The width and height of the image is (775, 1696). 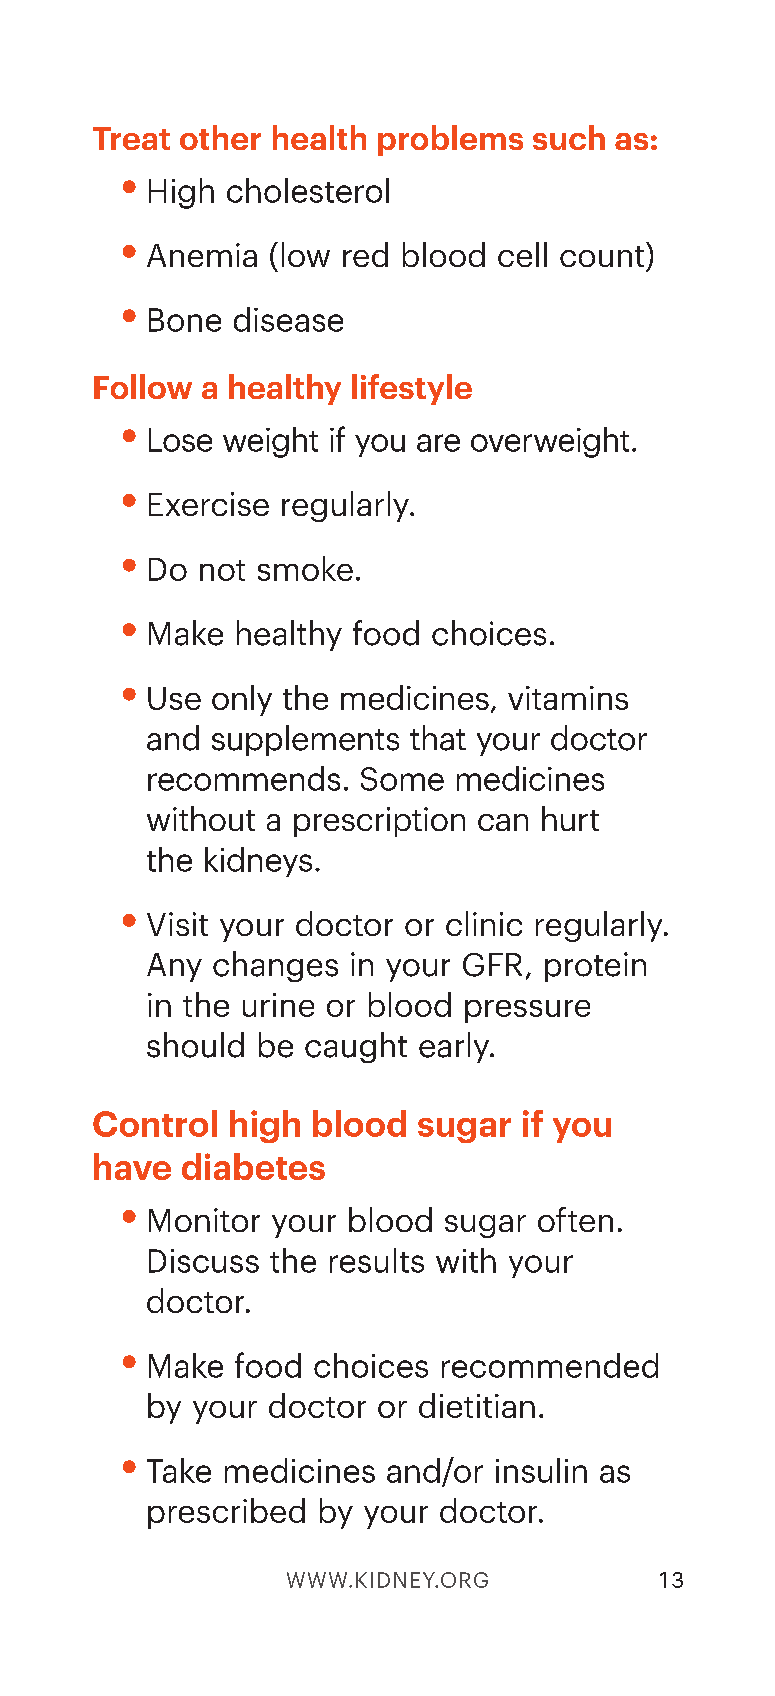 I want to click on dietitian, so click(x=477, y=1405).
